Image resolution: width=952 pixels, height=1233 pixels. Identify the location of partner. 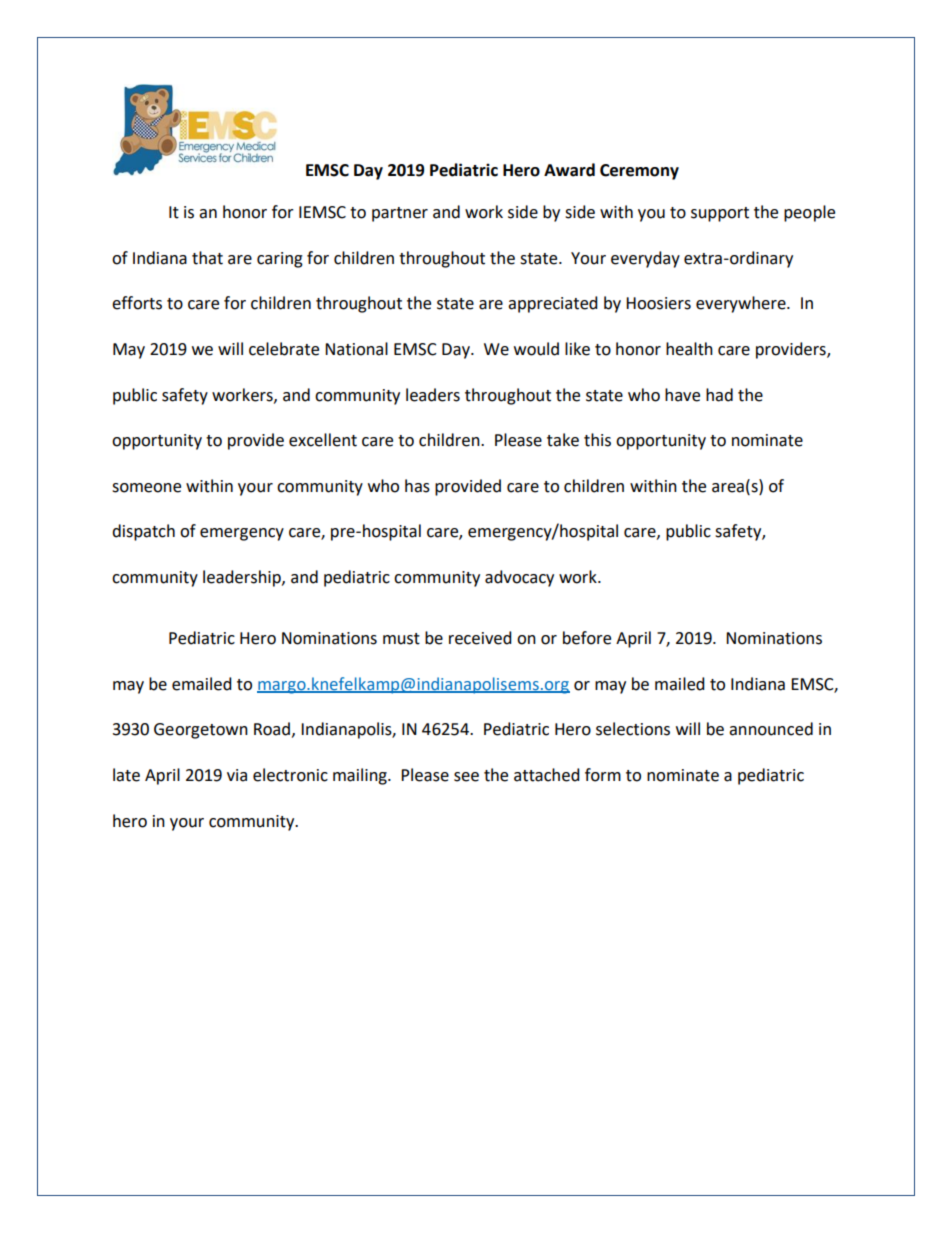
(400, 214).
